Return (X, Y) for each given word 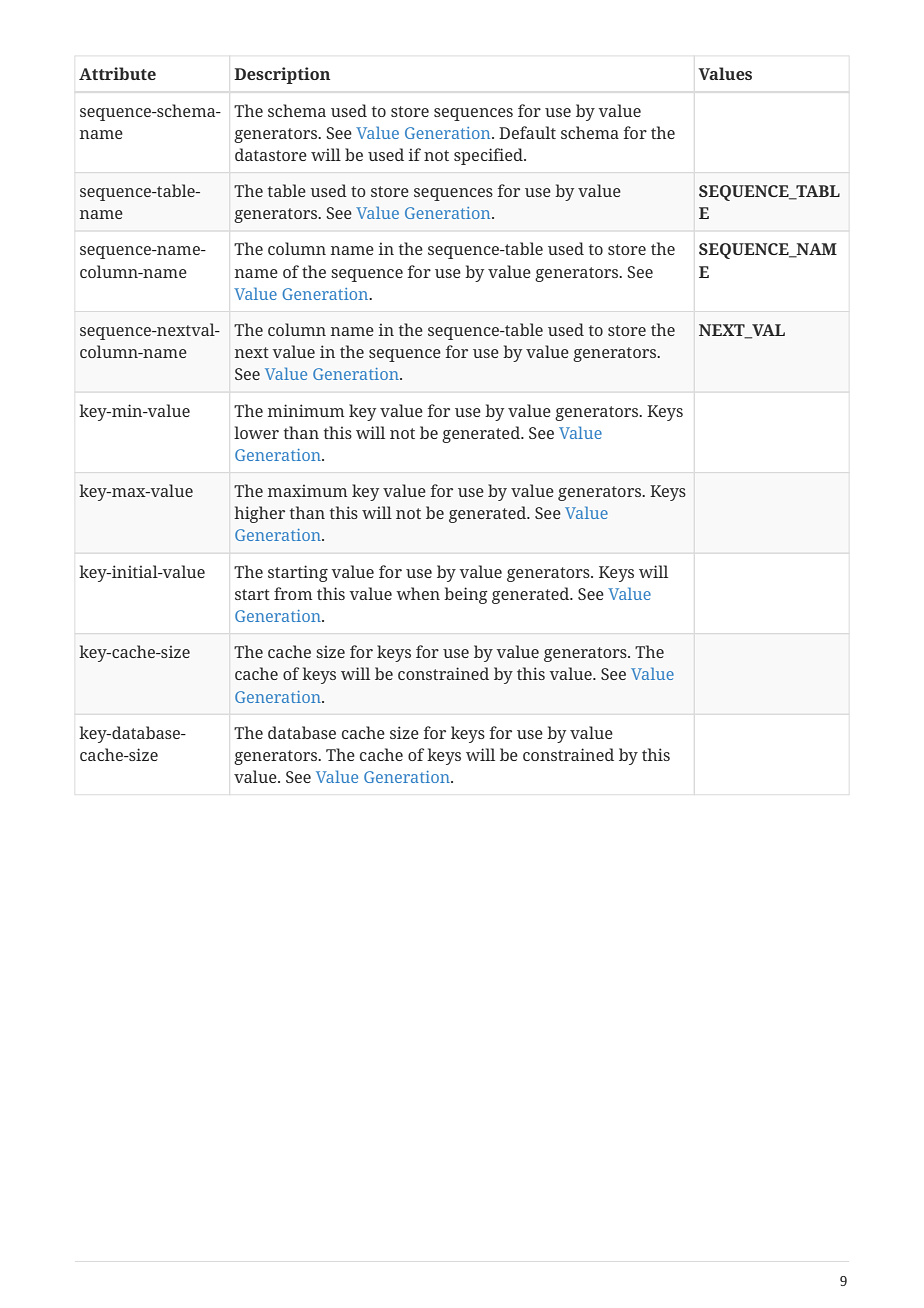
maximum (308, 490)
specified (489, 156)
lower (256, 432)
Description (282, 75)
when (418, 593)
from (293, 593)
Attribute (117, 73)
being (466, 595)
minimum (306, 410)
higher (259, 514)
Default (527, 132)
